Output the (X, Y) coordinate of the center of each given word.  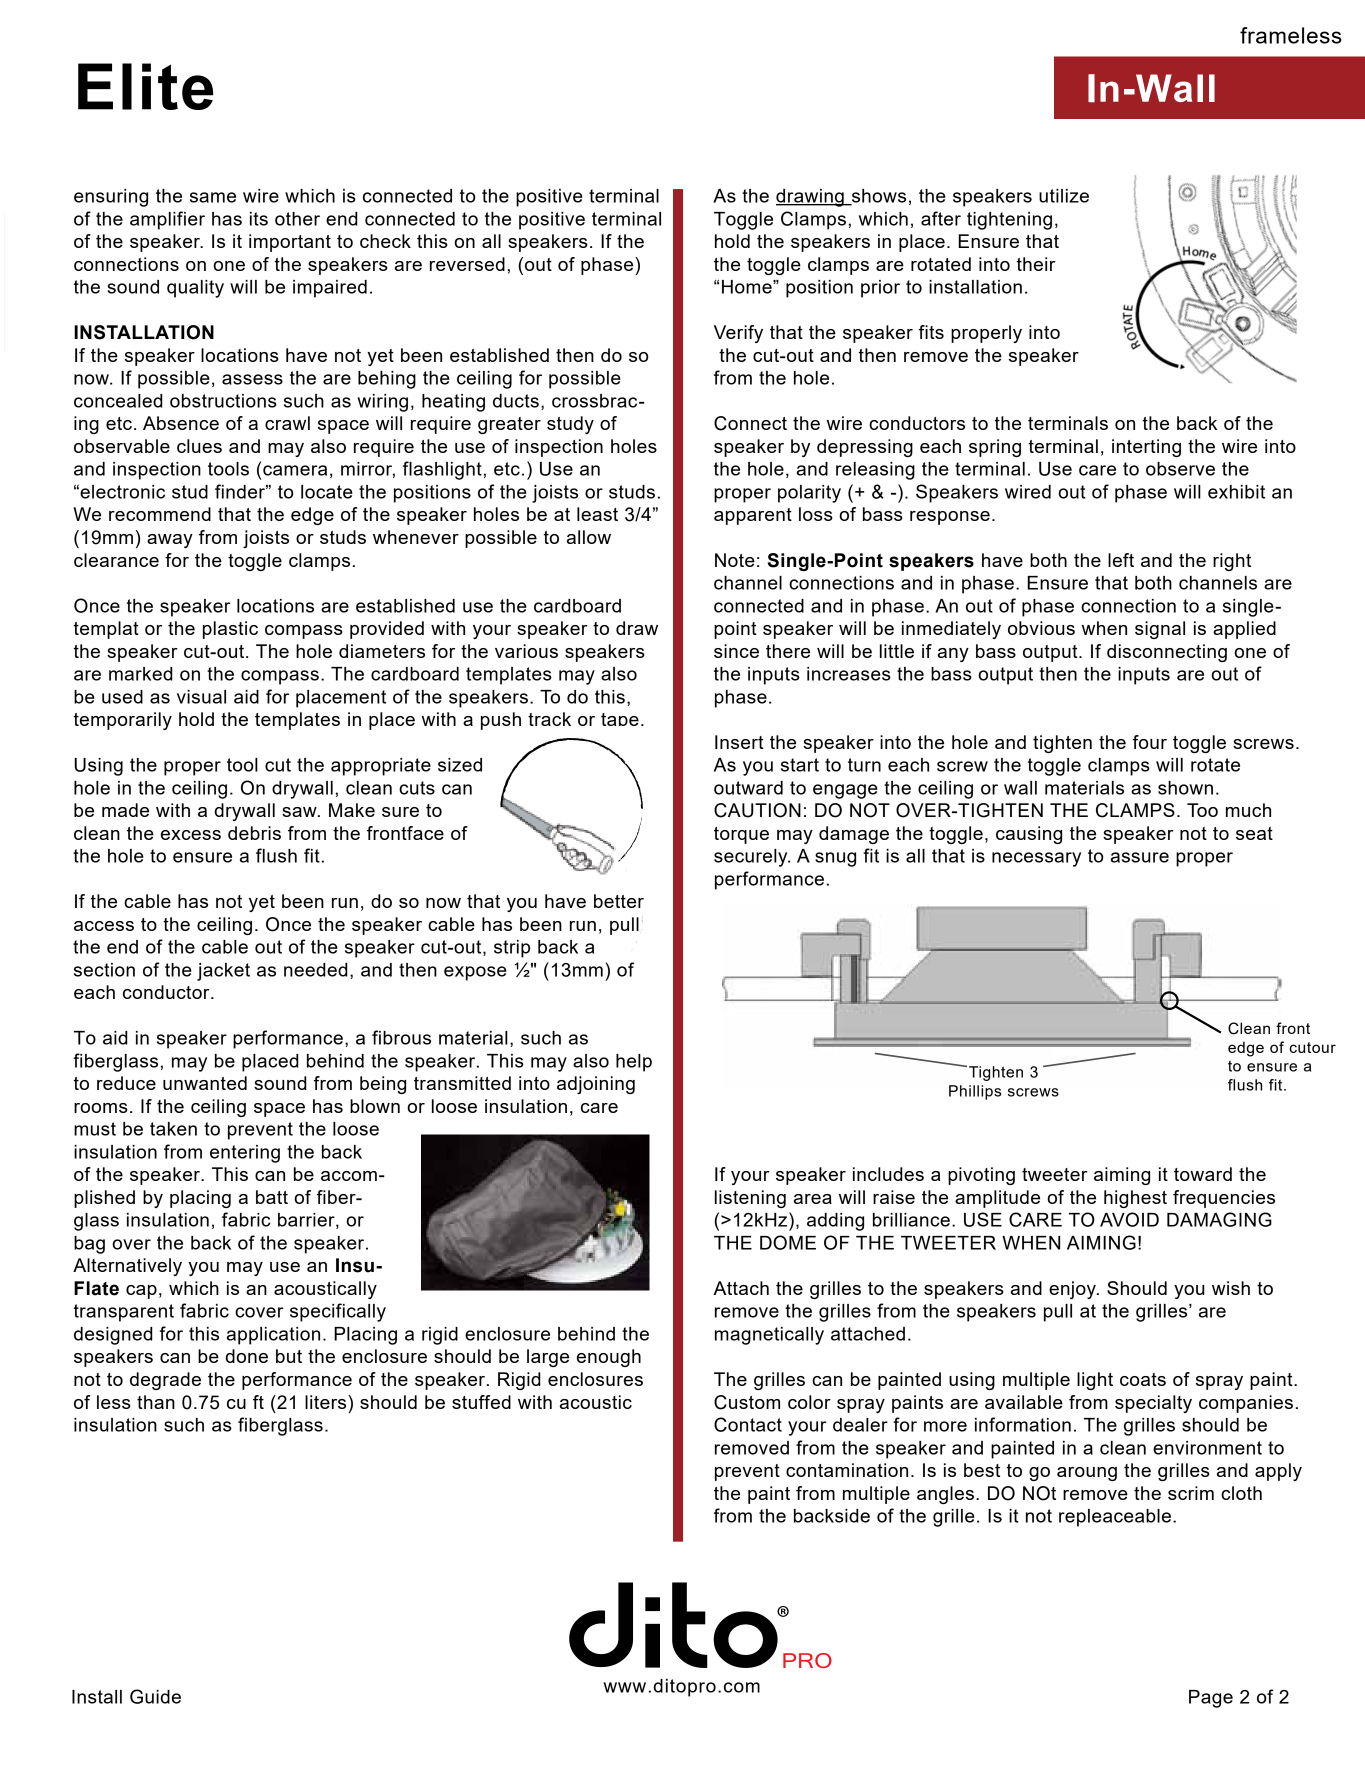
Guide (155, 1696)
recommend (160, 514)
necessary (1036, 859)
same (213, 197)
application (273, 1336)
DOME (788, 1242)
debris (254, 833)
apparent (753, 516)
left (1121, 560)
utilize (1064, 196)
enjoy (1073, 1290)
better (619, 901)
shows (878, 197)
